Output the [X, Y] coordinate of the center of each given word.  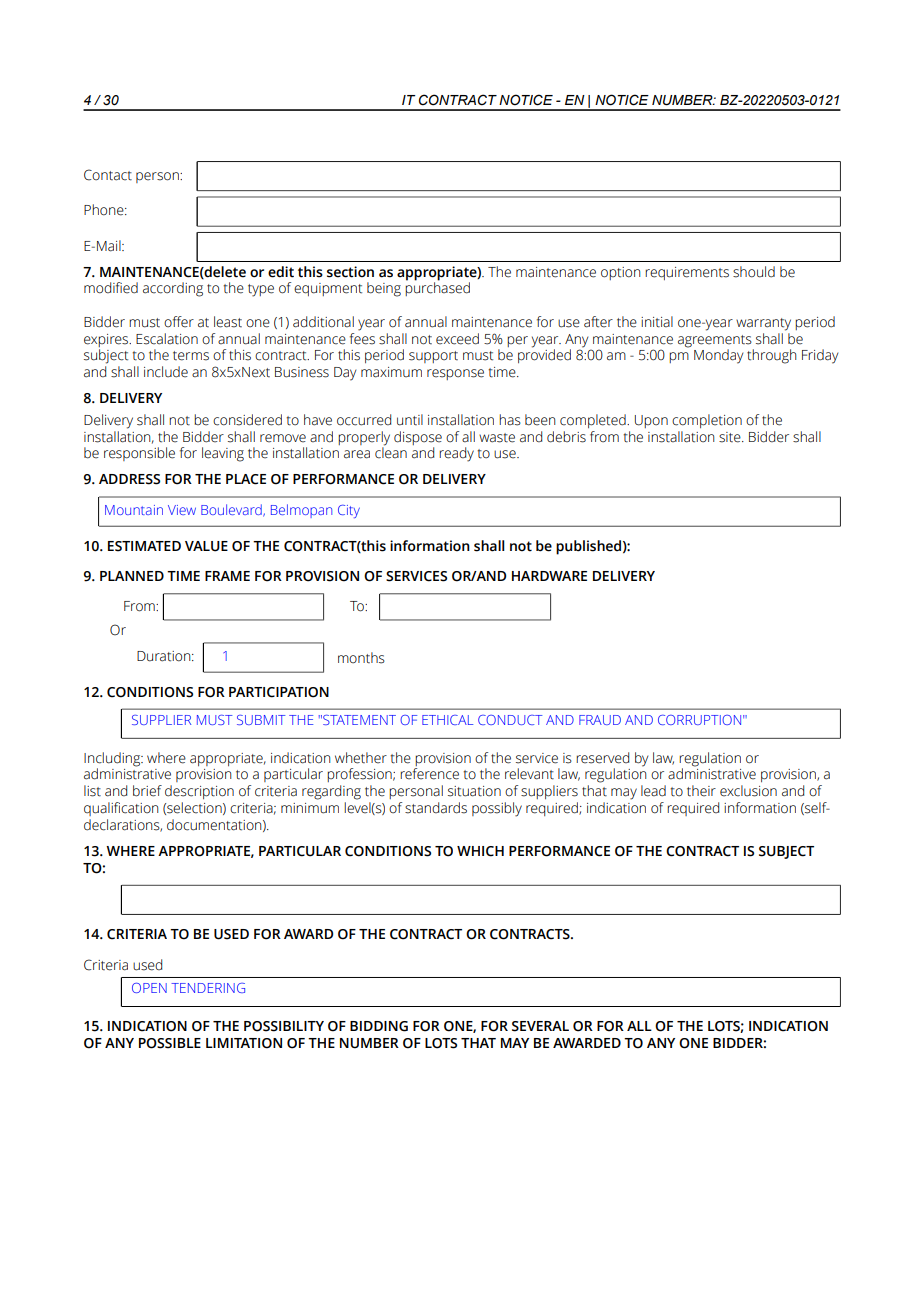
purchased [437, 288]
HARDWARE [549, 576]
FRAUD [600, 720]
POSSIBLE [170, 1043]
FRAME [227, 576]
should [754, 272]
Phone [105, 210]
